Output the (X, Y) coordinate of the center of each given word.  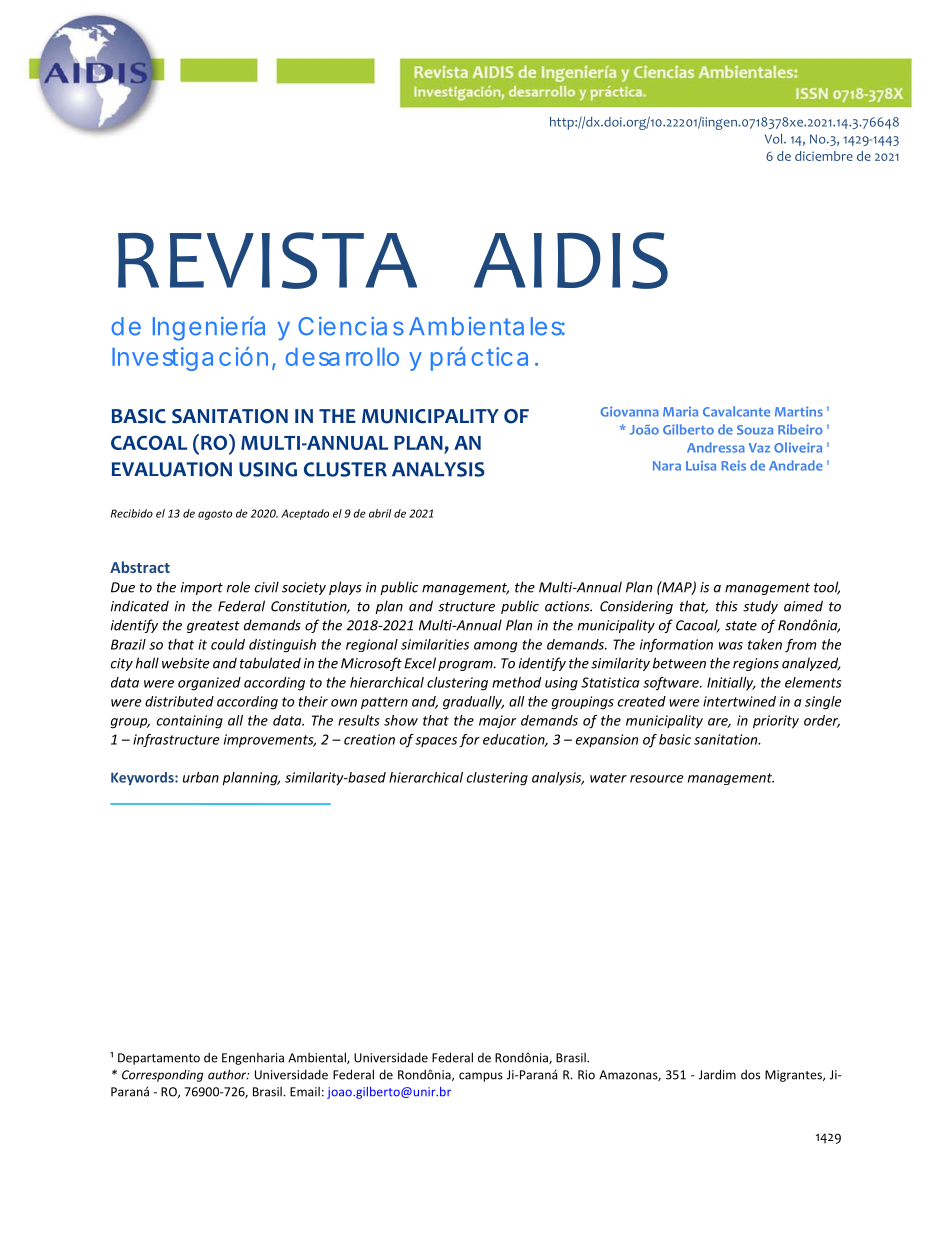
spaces (436, 742)
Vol (775, 139)
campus (481, 1077)
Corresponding (162, 1076)
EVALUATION (172, 469)
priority (776, 722)
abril (380, 513)
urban (201, 777)
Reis (733, 465)
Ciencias (351, 326)
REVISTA (267, 260)
